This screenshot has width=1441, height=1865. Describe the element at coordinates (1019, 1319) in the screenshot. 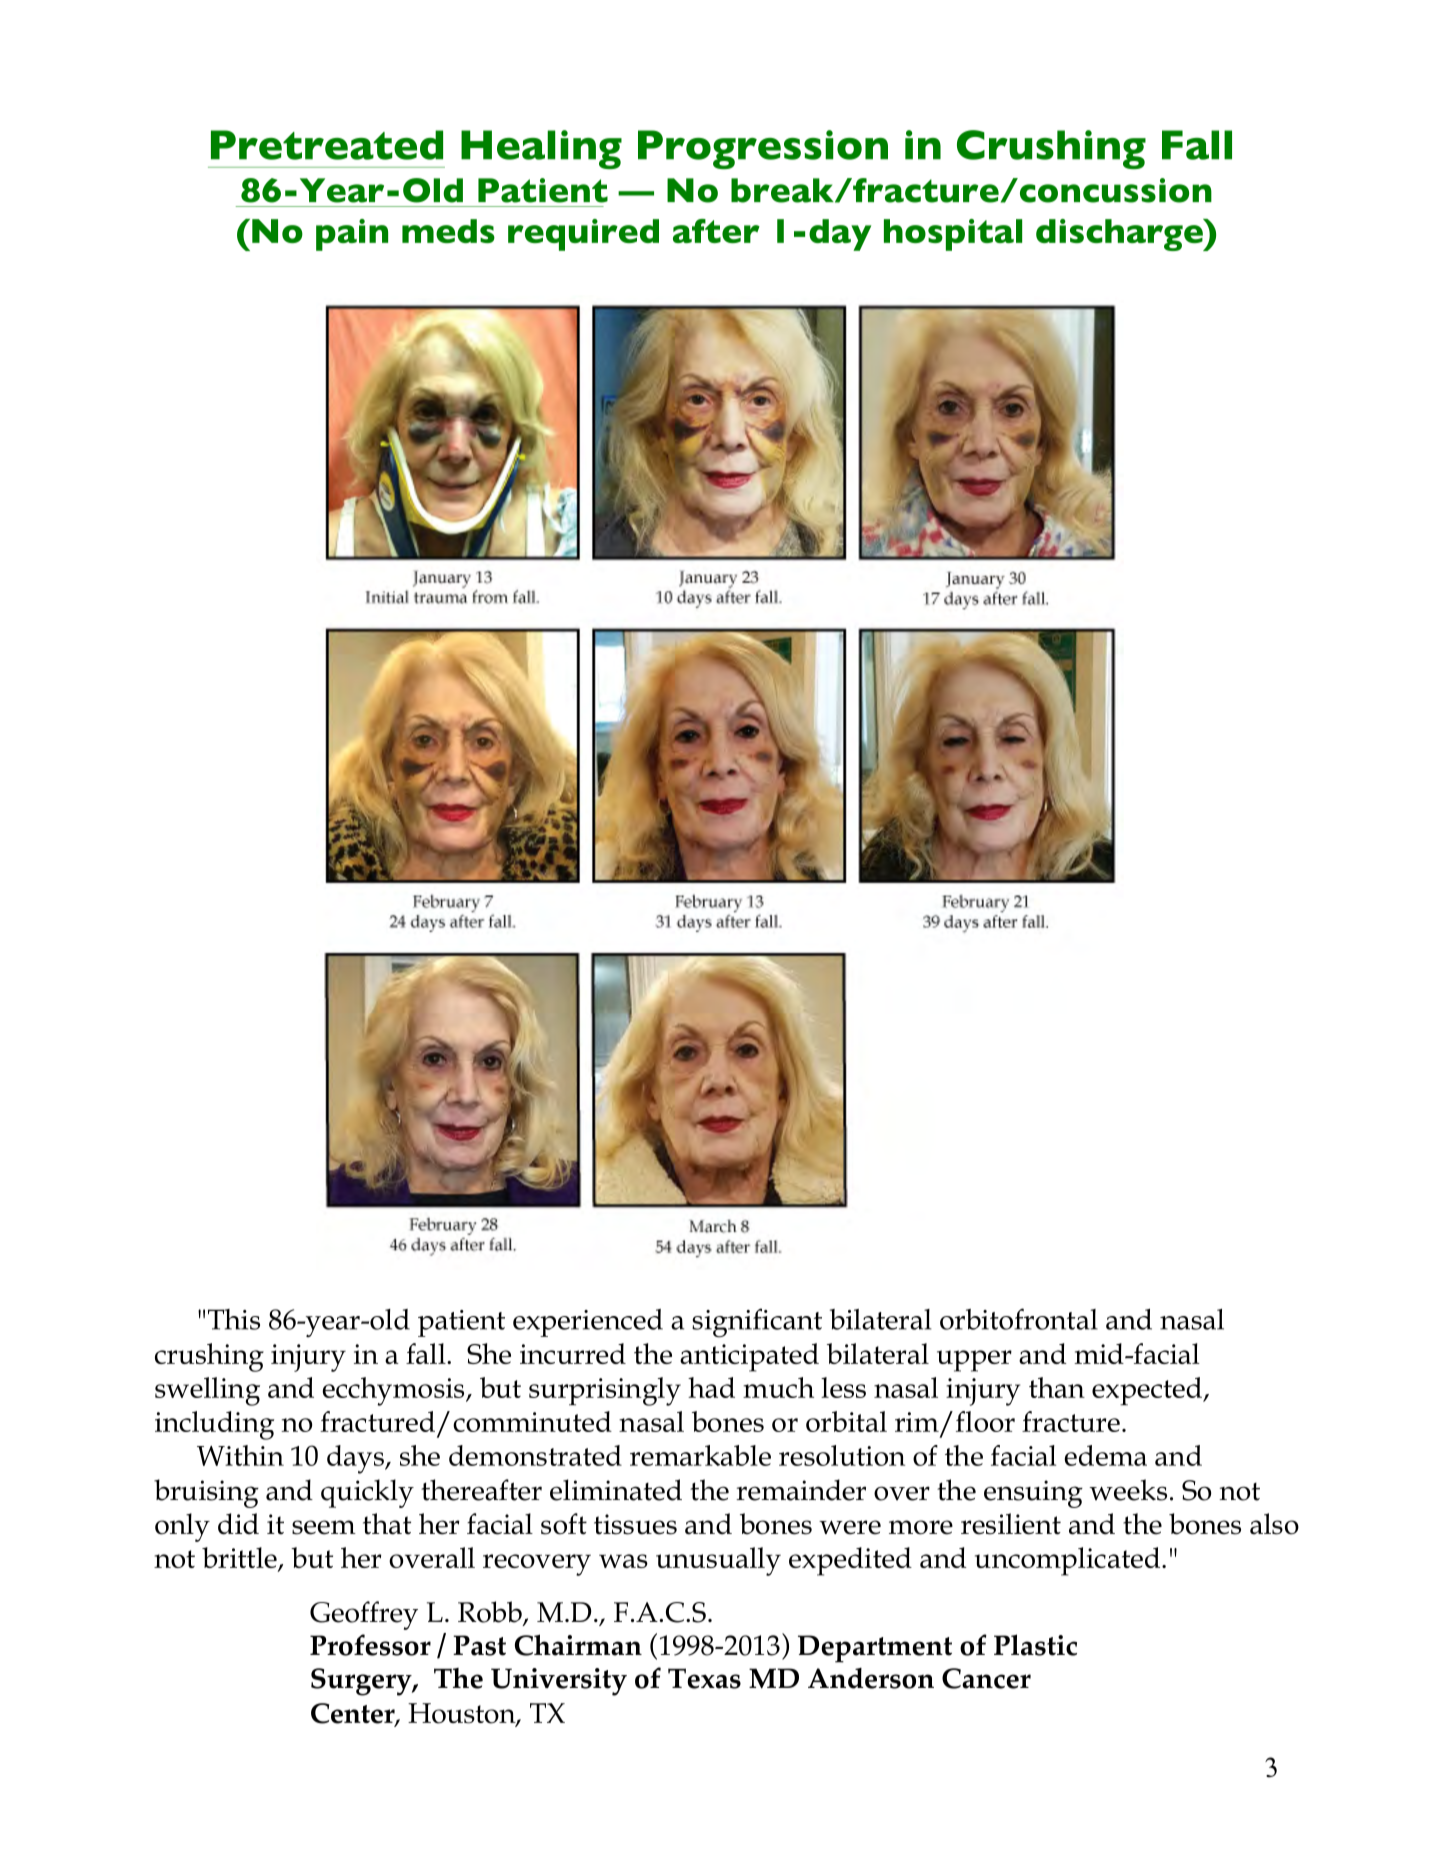

I see `orbitofrontal` at that location.
